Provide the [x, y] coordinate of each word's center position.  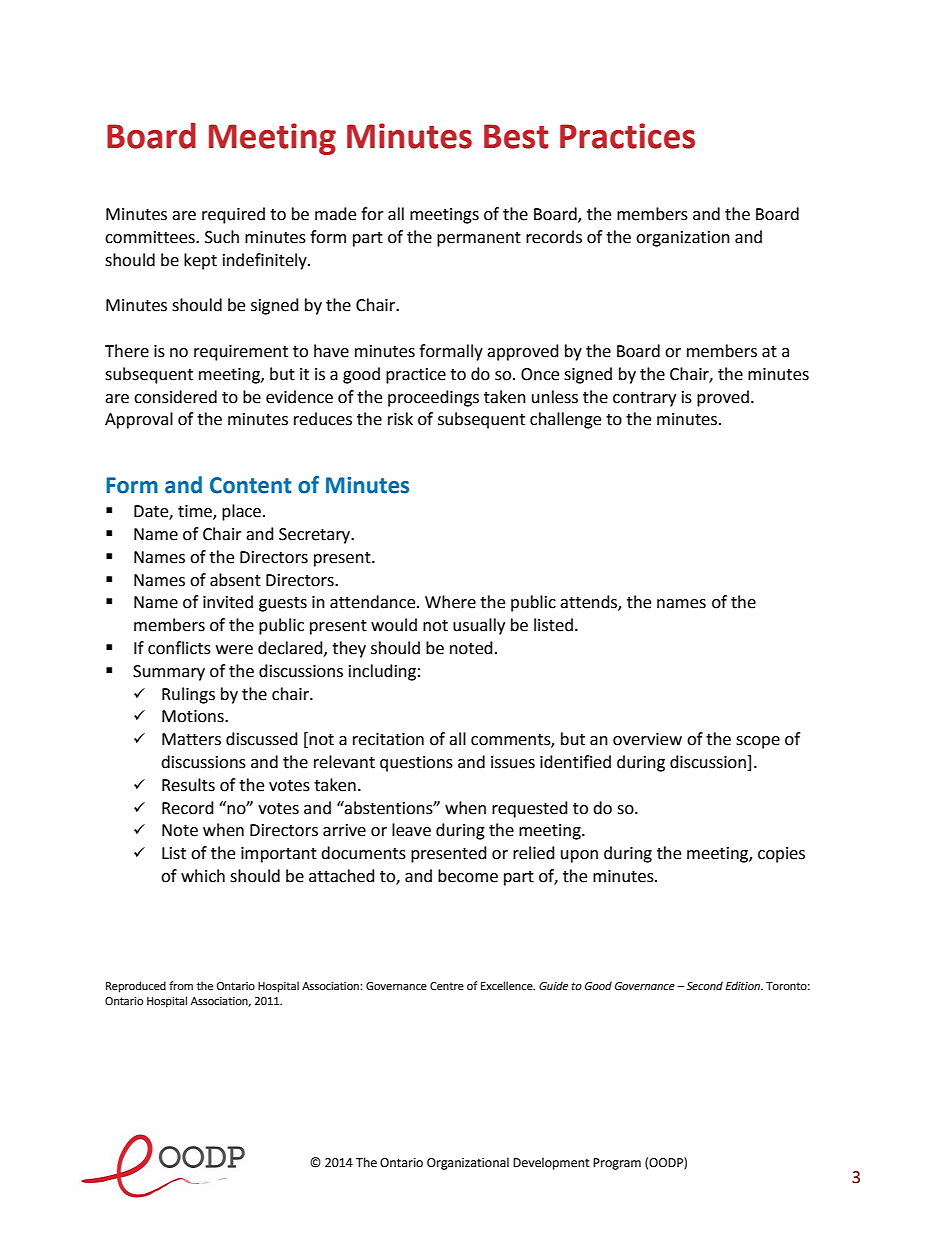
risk [400, 419]
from [181, 986]
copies [781, 855]
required [233, 215]
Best [516, 136]
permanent [479, 239]
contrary [644, 399]
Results [188, 785]
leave [411, 830]
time [196, 512]
